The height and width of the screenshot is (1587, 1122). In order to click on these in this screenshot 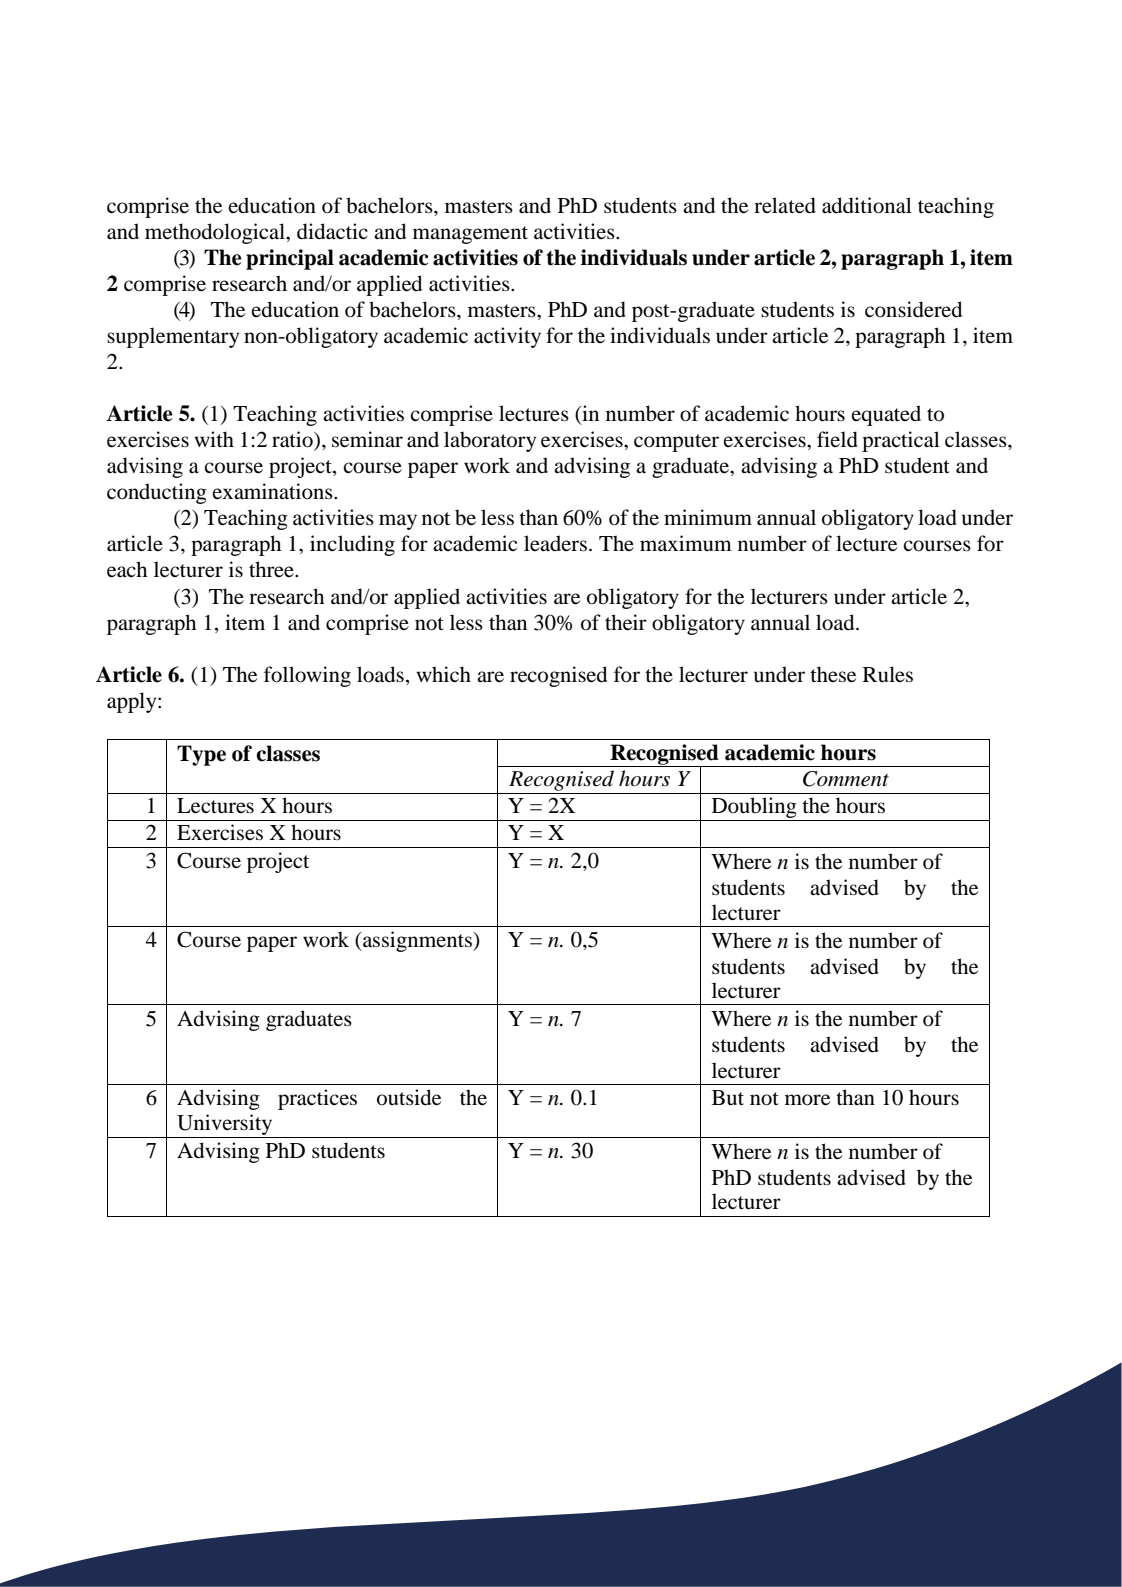, I will do `click(833, 674)`.
